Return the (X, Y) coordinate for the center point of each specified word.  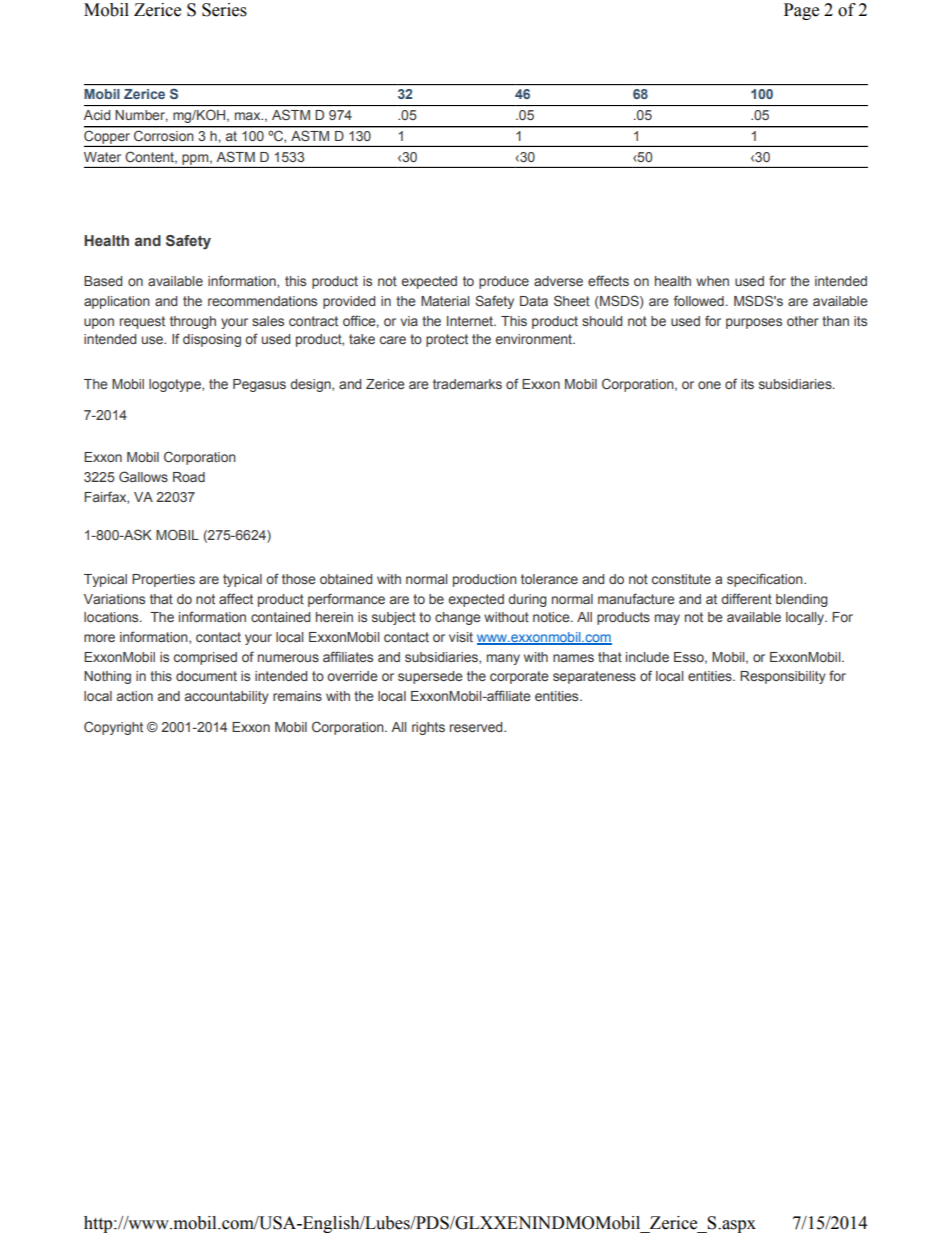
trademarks (467, 384)
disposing (212, 340)
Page (801, 11)
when (712, 281)
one (709, 385)
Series (224, 10)
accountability (227, 697)
